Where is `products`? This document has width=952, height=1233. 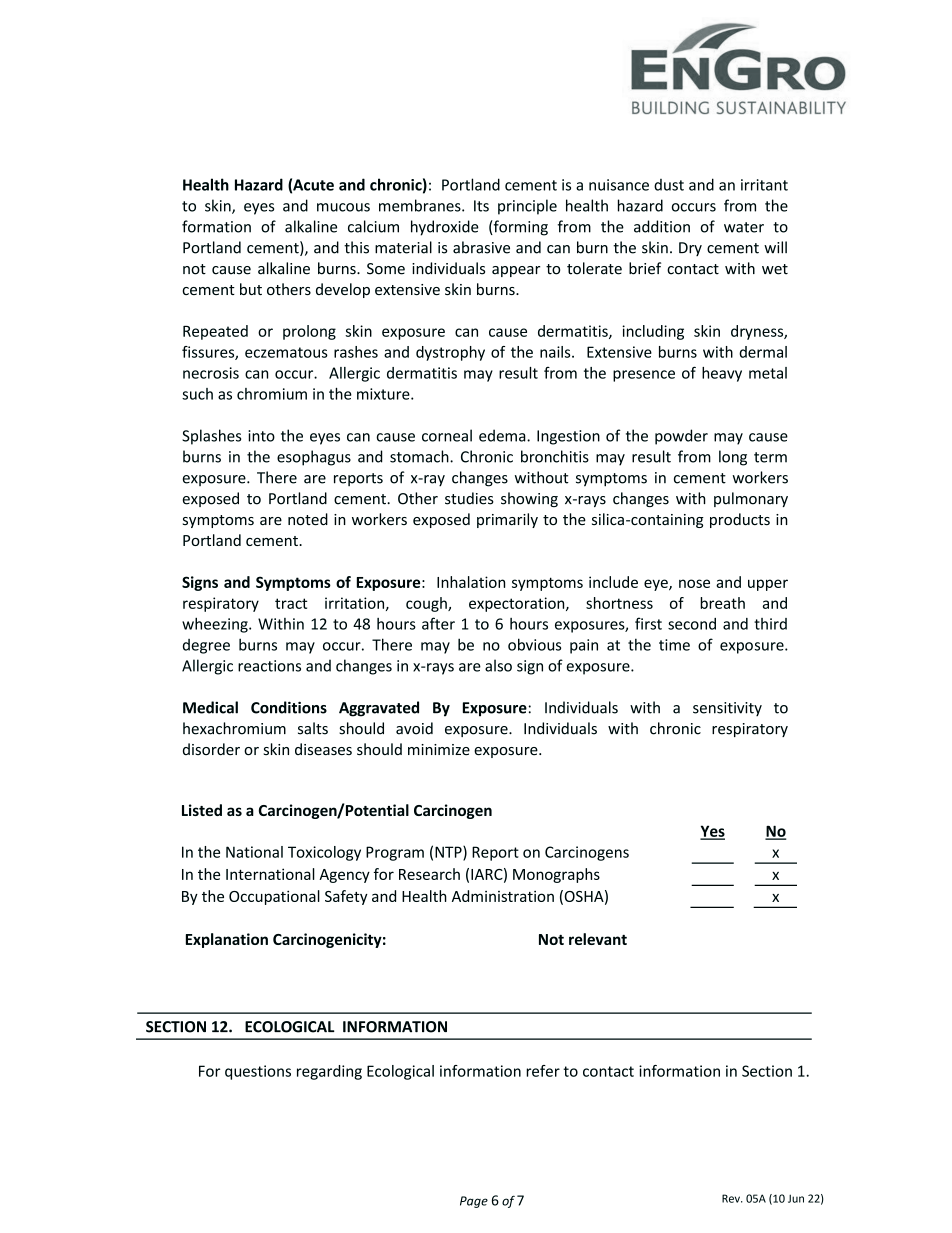
products is located at coordinates (740, 520).
